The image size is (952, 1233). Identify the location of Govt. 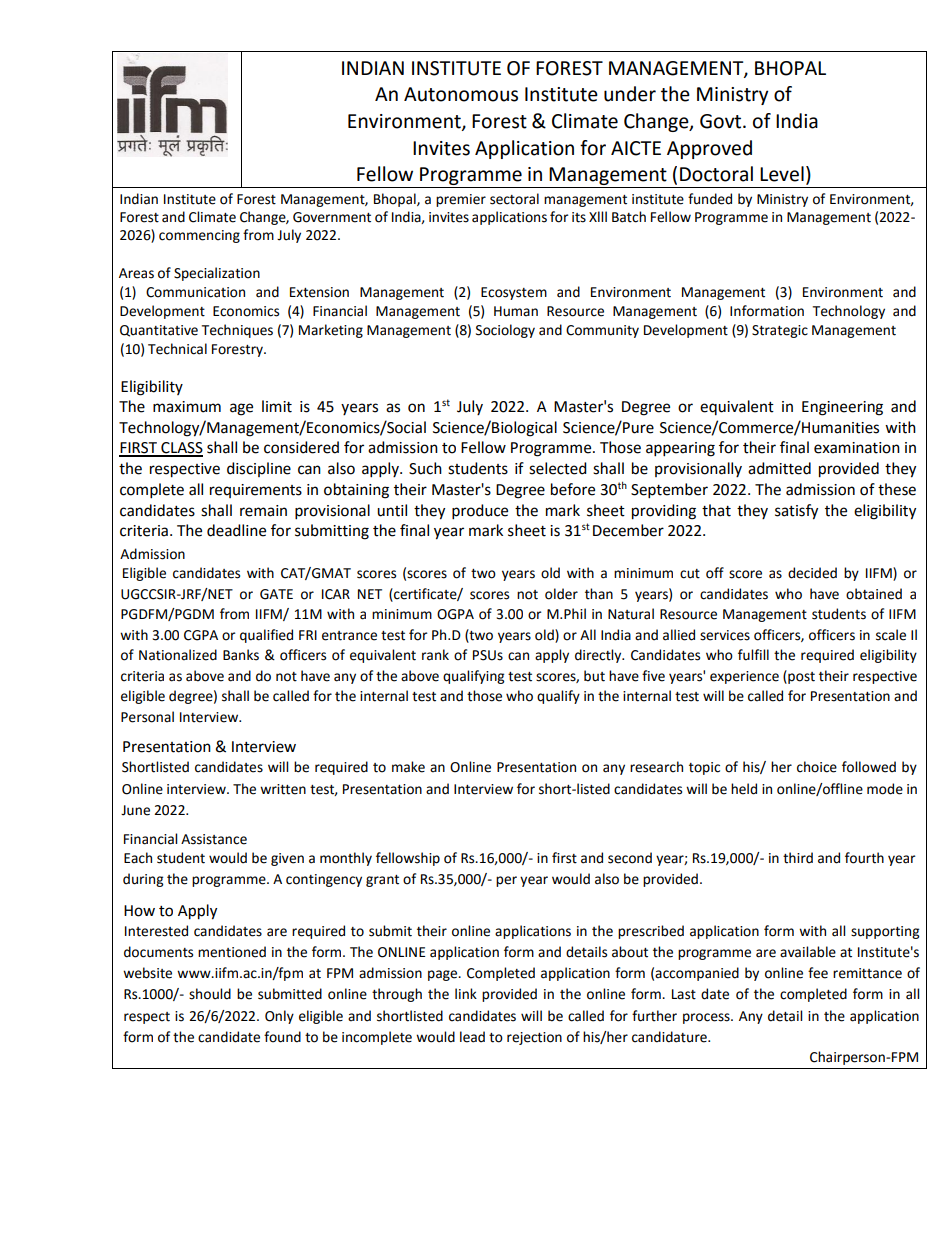
(722, 121).
